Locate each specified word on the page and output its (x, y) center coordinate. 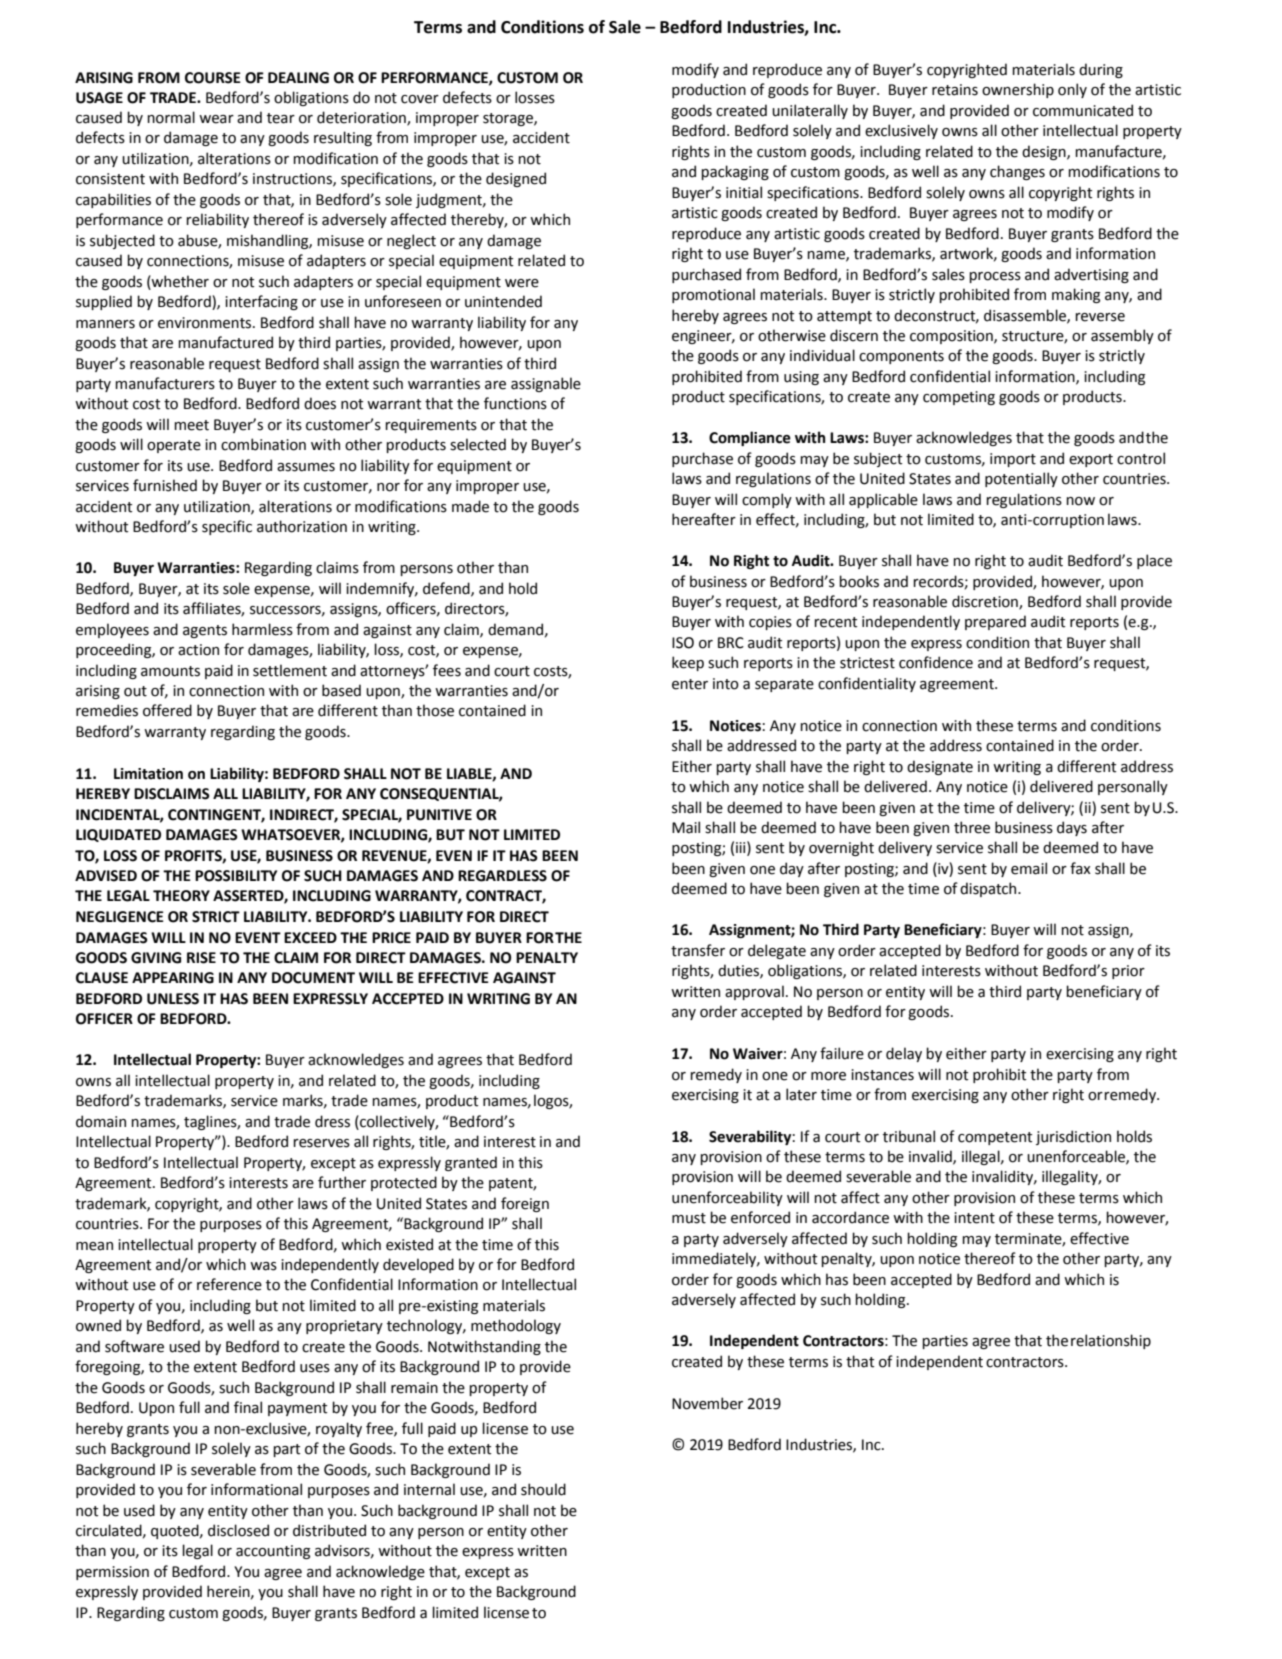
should (543, 1489)
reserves (321, 1143)
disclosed (238, 1530)
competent (995, 1138)
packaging (735, 172)
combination (263, 444)
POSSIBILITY (236, 876)
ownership (1018, 90)
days (1072, 828)
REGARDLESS (502, 876)
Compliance (750, 438)
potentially (1021, 479)
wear (216, 119)
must (689, 1218)
